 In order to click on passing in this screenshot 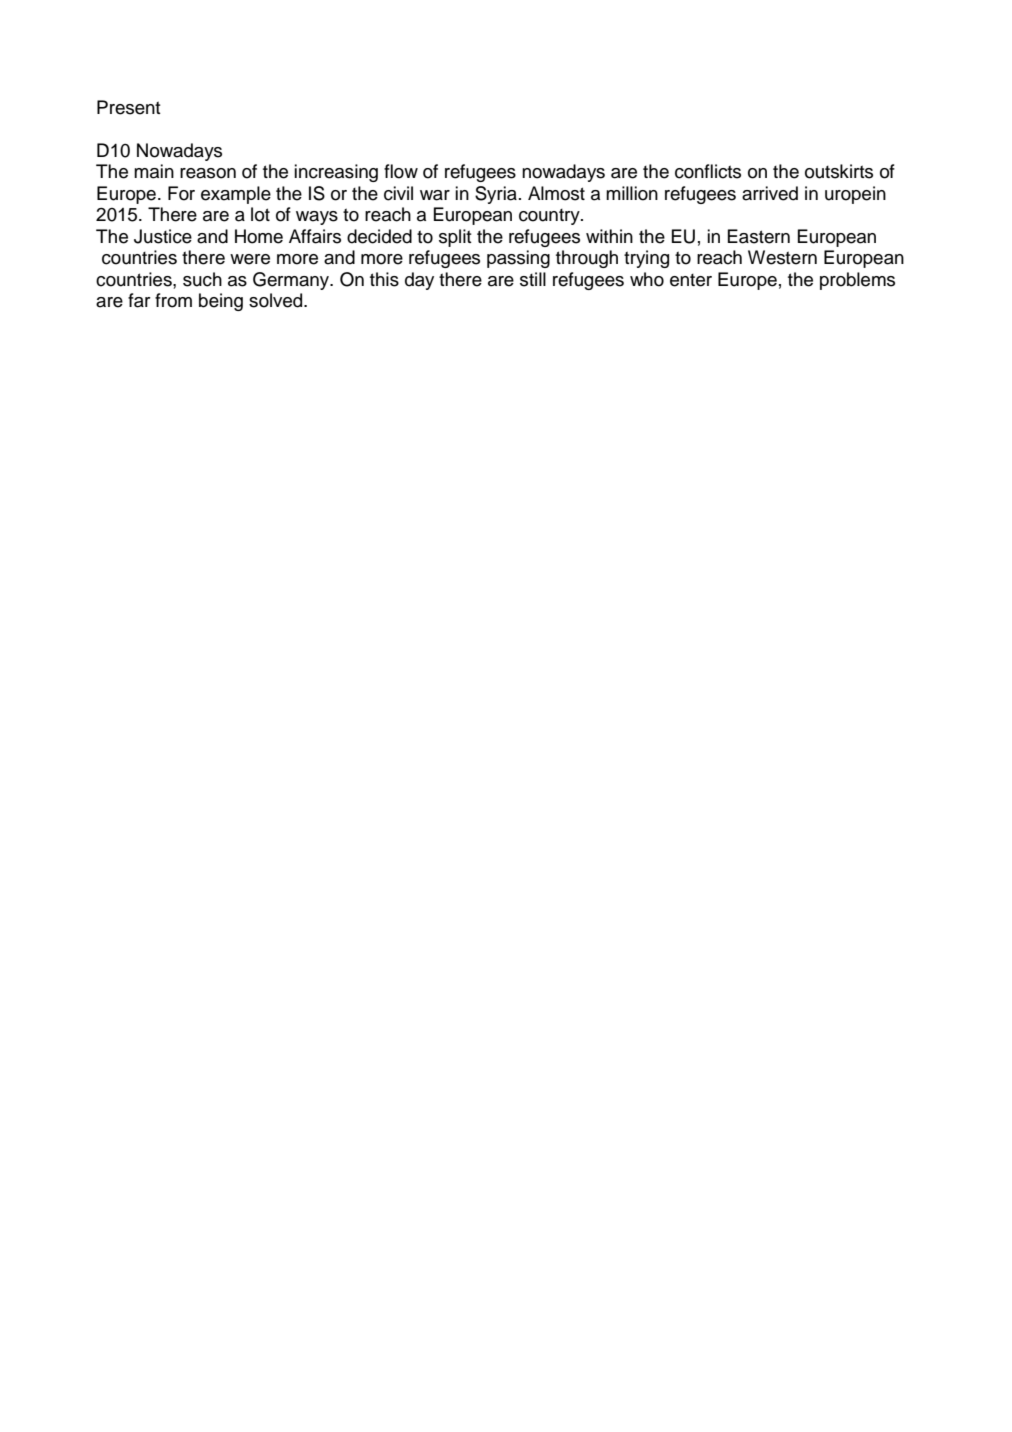, I will do `click(518, 259)`.
